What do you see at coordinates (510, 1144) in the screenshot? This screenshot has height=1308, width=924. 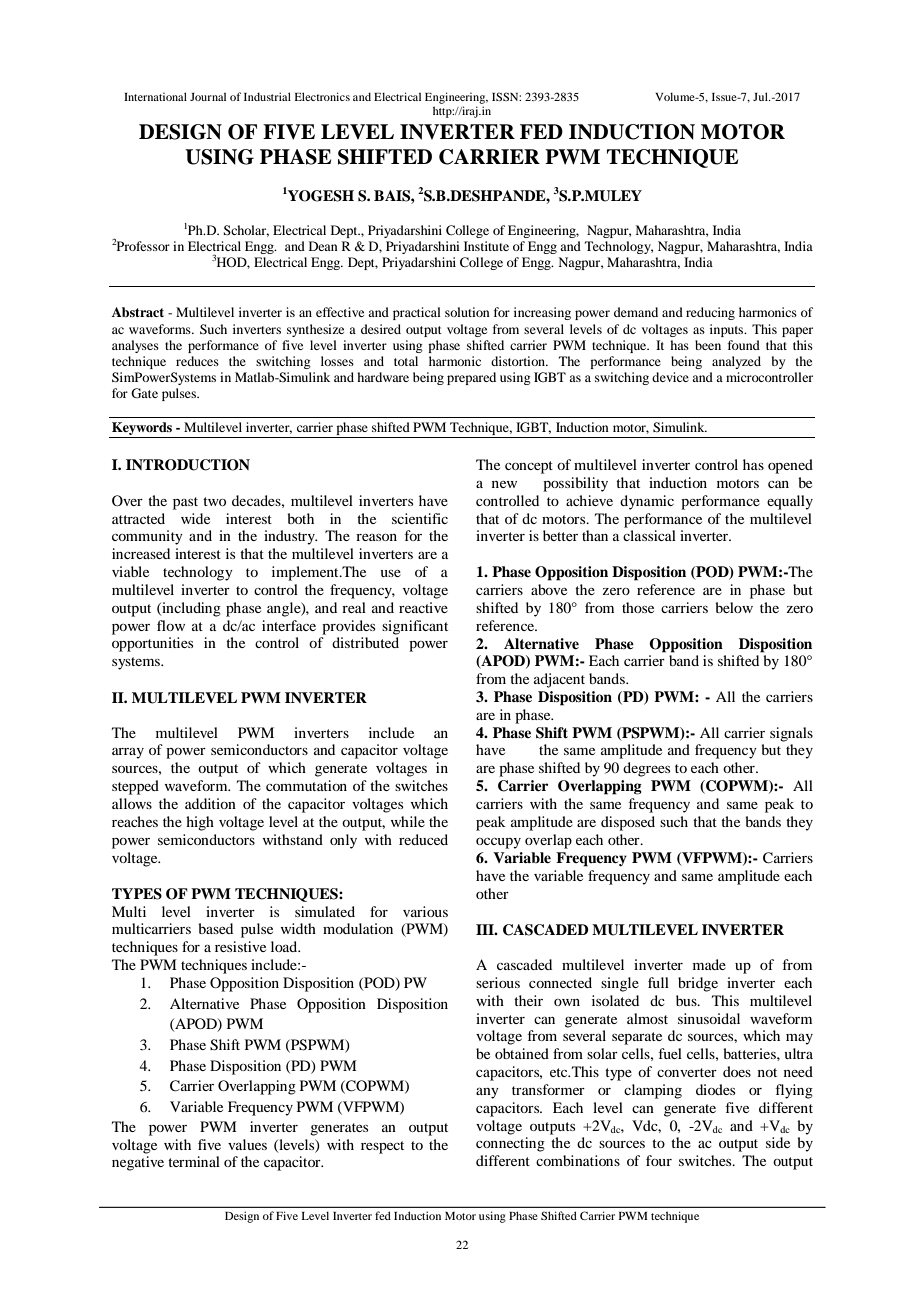 I see `connecting` at bounding box center [510, 1144].
